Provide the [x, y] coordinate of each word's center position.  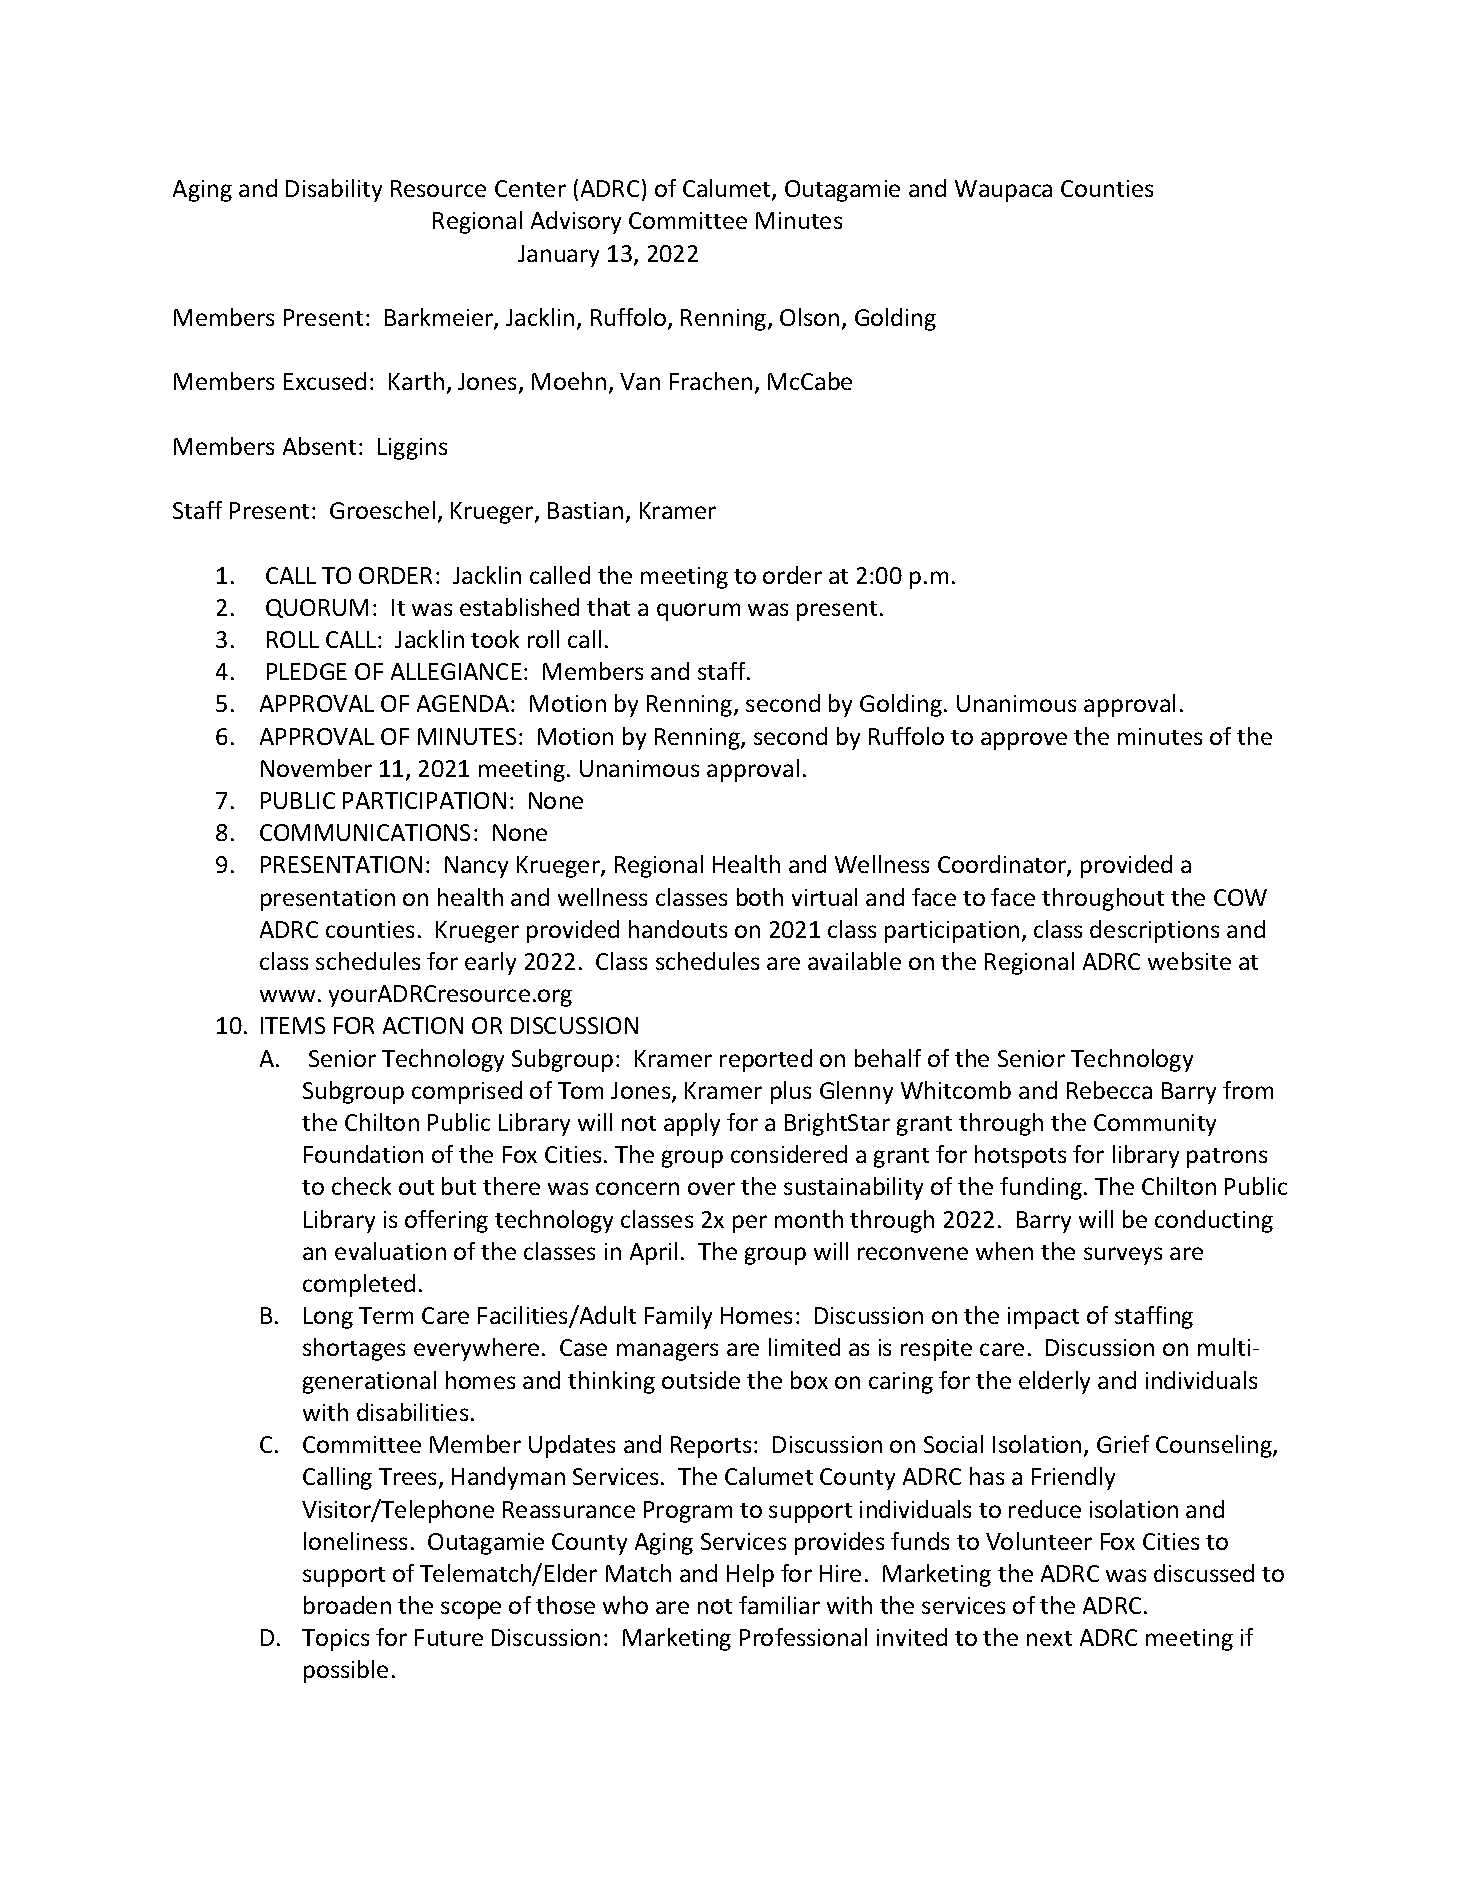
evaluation [390, 1251]
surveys [1123, 1256]
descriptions [1154, 931]
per [750, 1224]
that [608, 607]
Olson [809, 317]
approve [1024, 741]
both [760, 897]
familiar [779, 1605]
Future [449, 1637]
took [495, 639]
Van [640, 381]
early [490, 963]
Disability [334, 190]
